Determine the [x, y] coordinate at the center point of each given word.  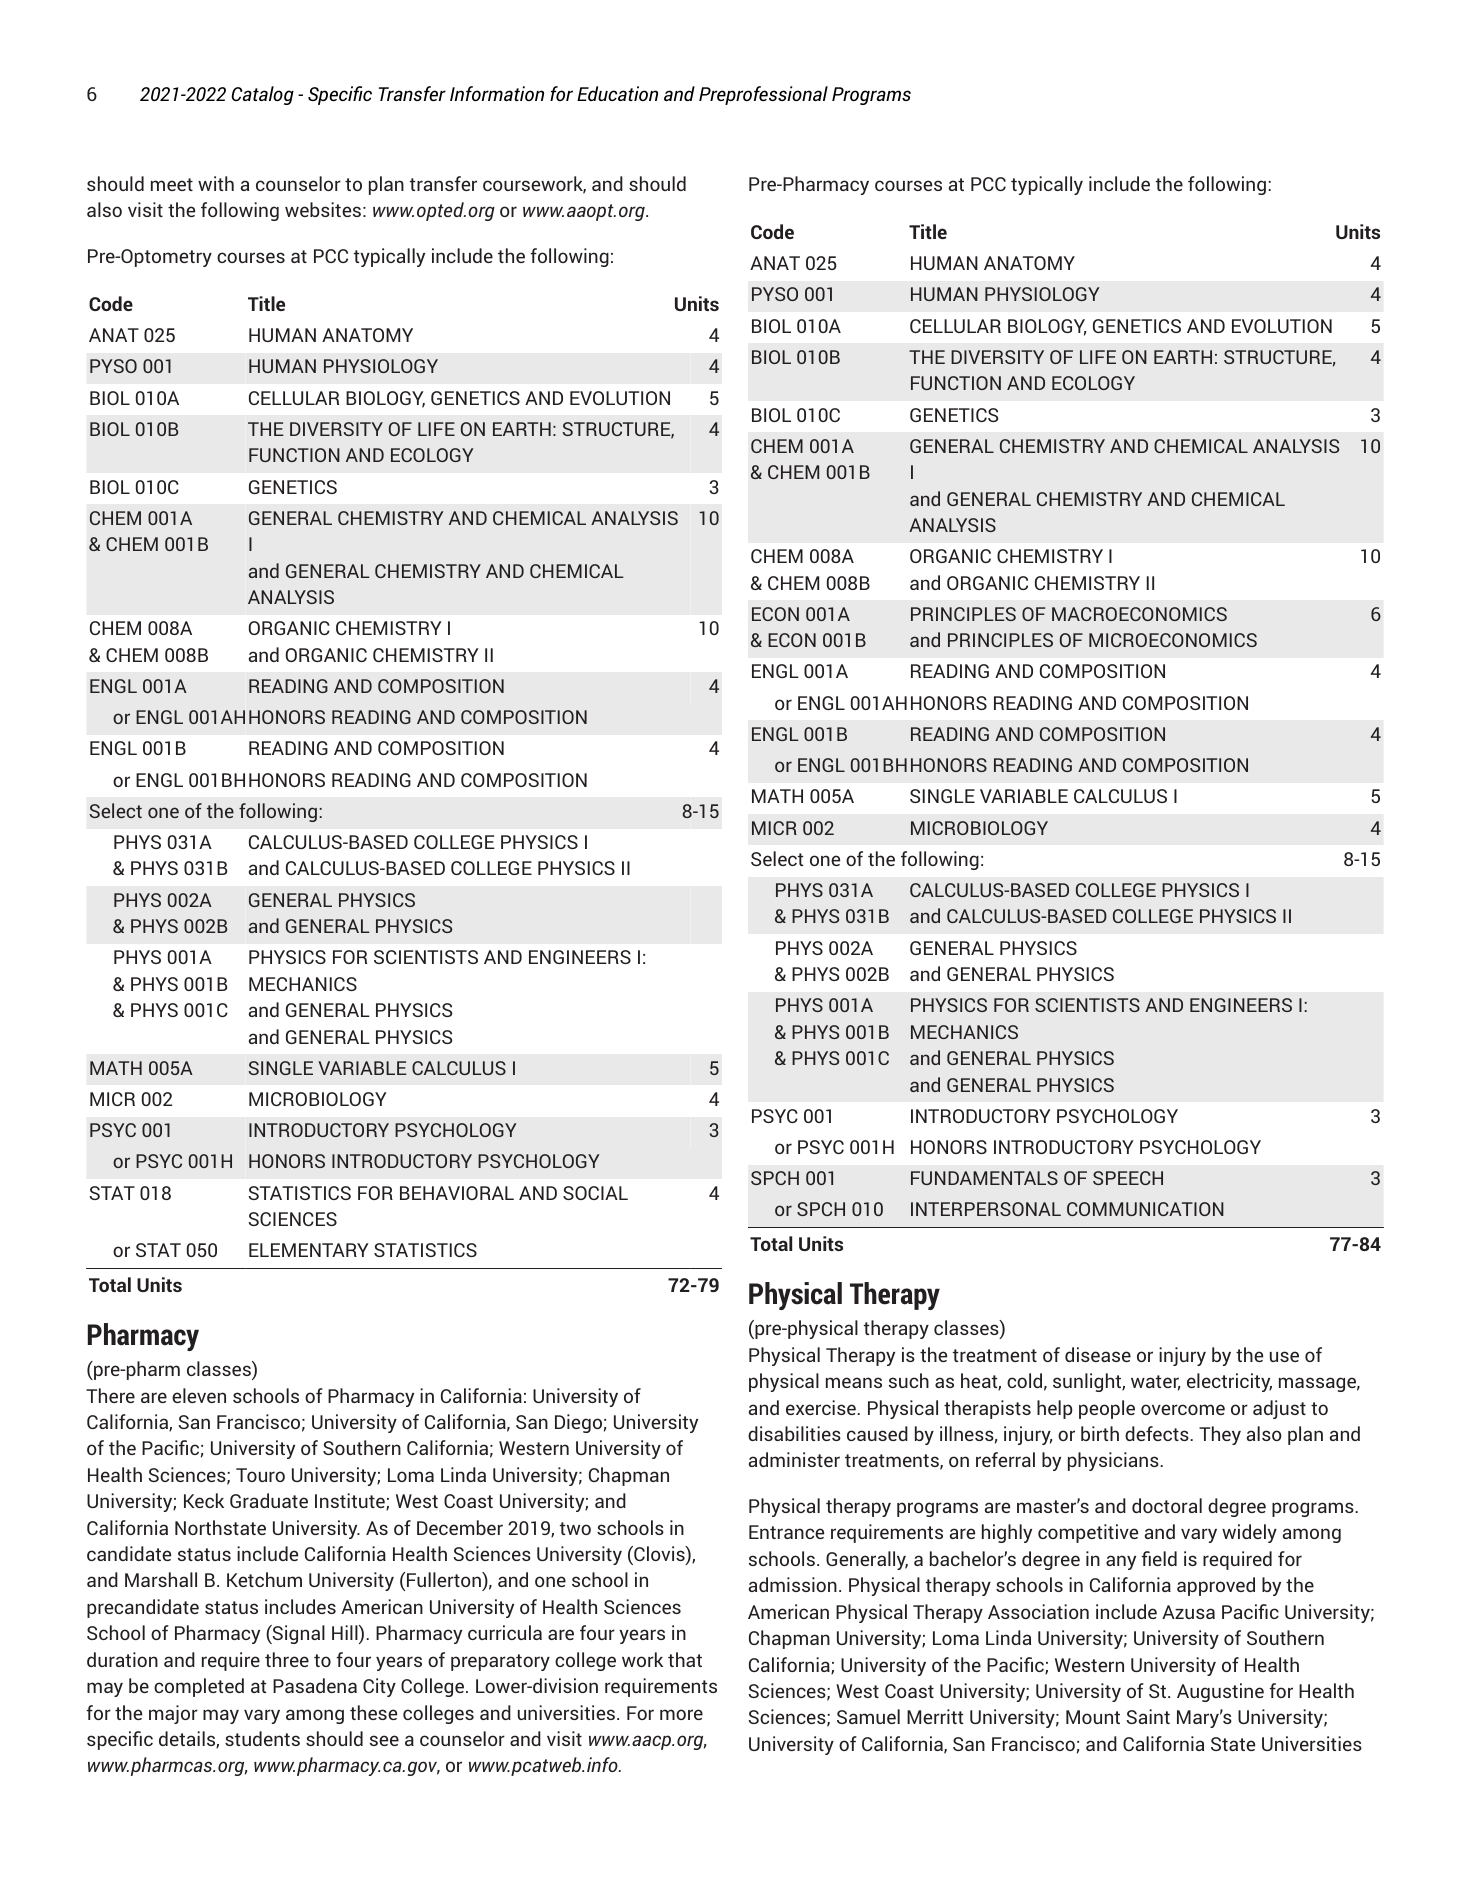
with [216, 183]
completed [199, 1687]
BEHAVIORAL [457, 1193]
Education [617, 93]
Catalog [262, 95]
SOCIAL [595, 1193]
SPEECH [1128, 1178]
